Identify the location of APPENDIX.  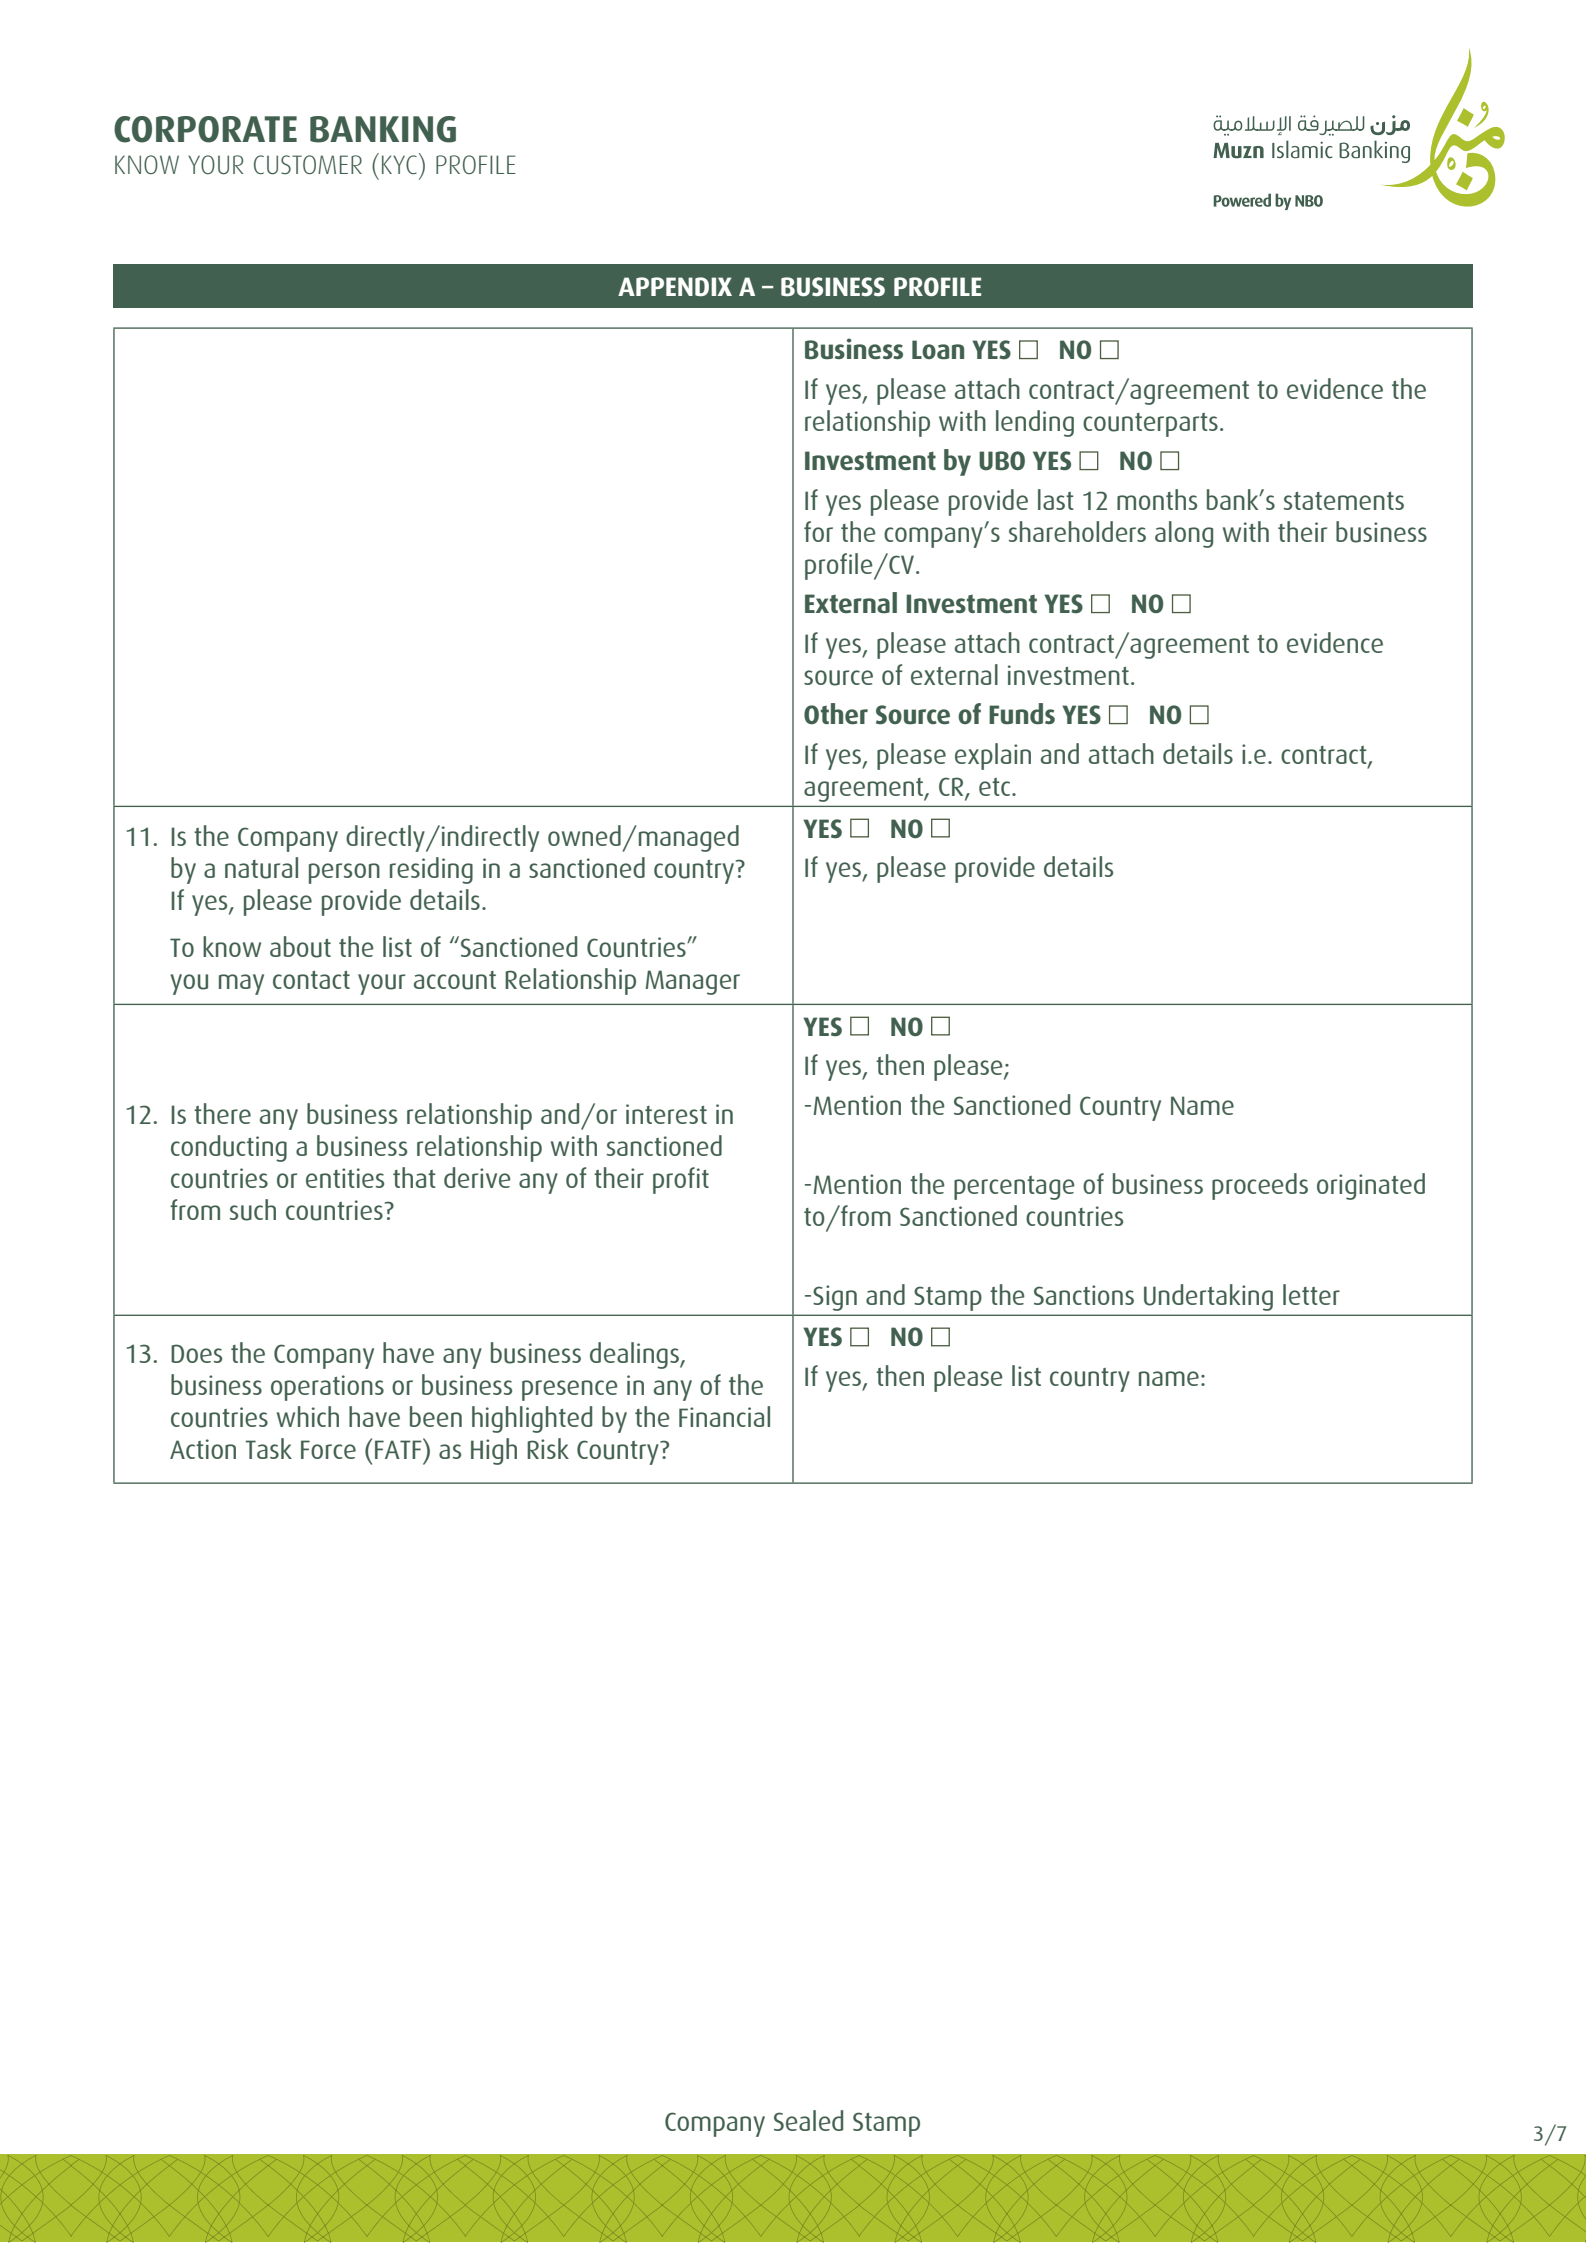
(675, 286).
